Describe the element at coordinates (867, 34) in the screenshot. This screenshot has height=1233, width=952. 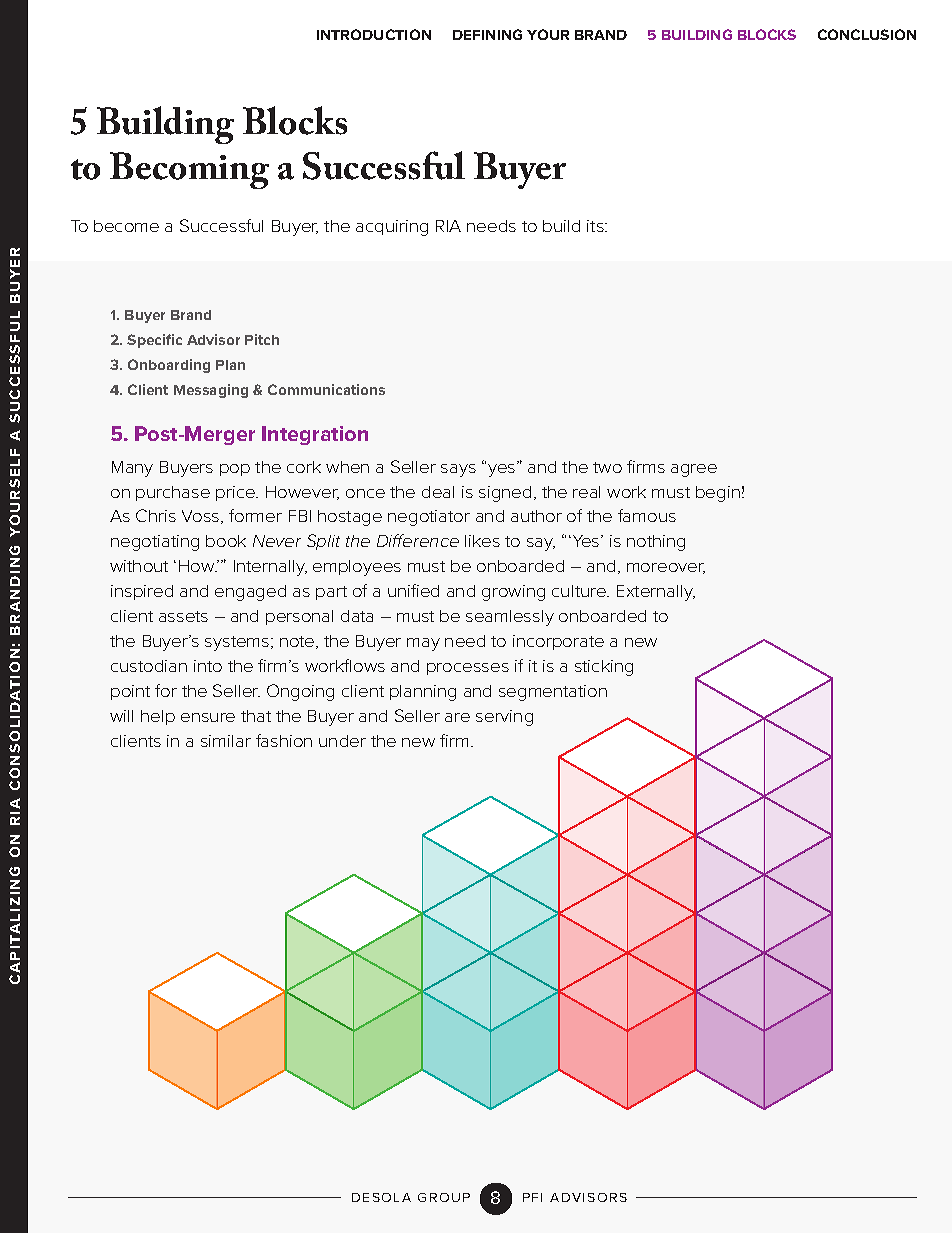
I see `CONCLUSION` at that location.
